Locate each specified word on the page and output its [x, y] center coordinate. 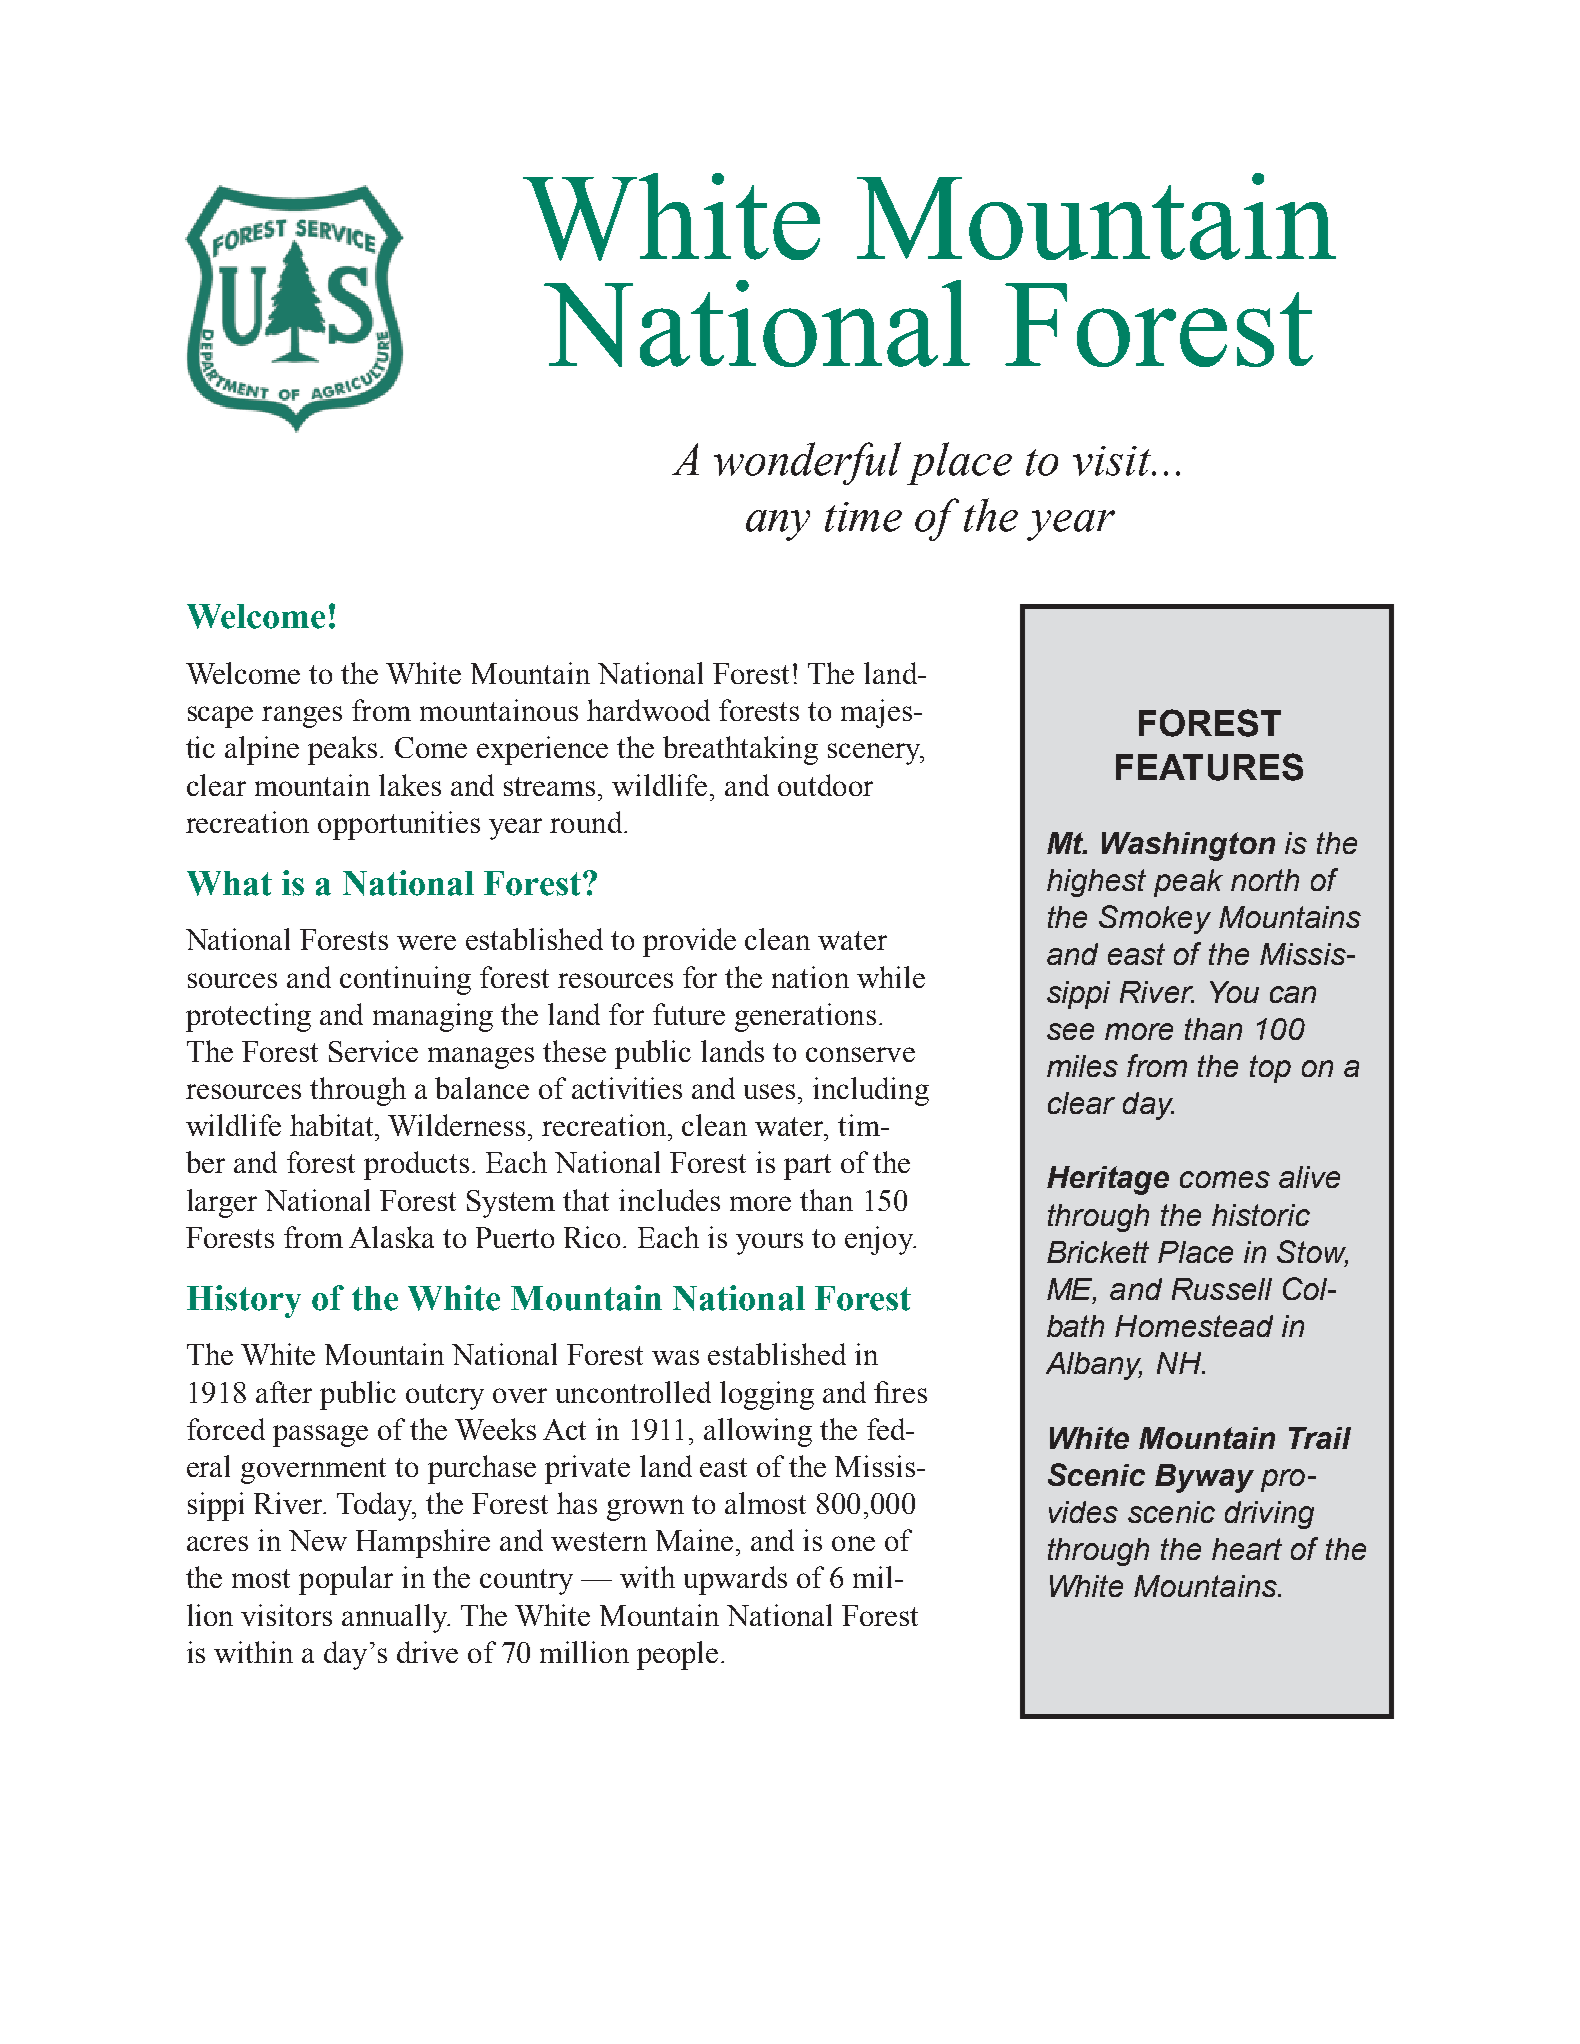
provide [689, 942]
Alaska [391, 1237]
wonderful [807, 463]
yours [769, 1244]
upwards [735, 1580]
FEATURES [1209, 767]
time [863, 517]
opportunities [399, 825]
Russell [1222, 1289]
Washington [1188, 846]
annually [396, 1618]
